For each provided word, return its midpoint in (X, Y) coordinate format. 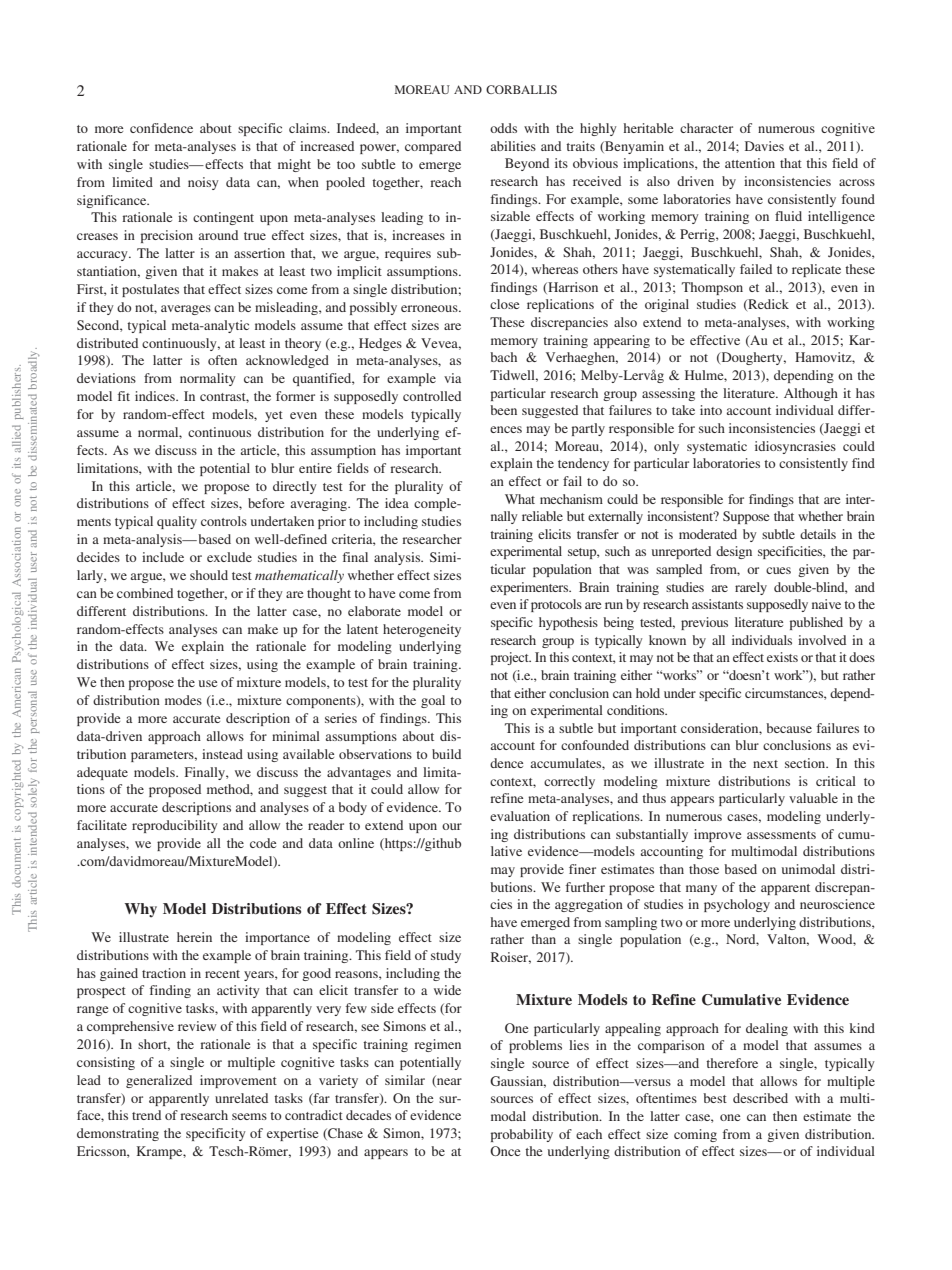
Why (141, 910)
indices (156, 396)
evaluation (520, 816)
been (503, 410)
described (760, 1098)
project (511, 658)
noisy (203, 183)
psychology (737, 905)
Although (811, 394)
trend (146, 1115)
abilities (513, 146)
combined (145, 593)
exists (782, 657)
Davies (764, 146)
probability (522, 1135)
